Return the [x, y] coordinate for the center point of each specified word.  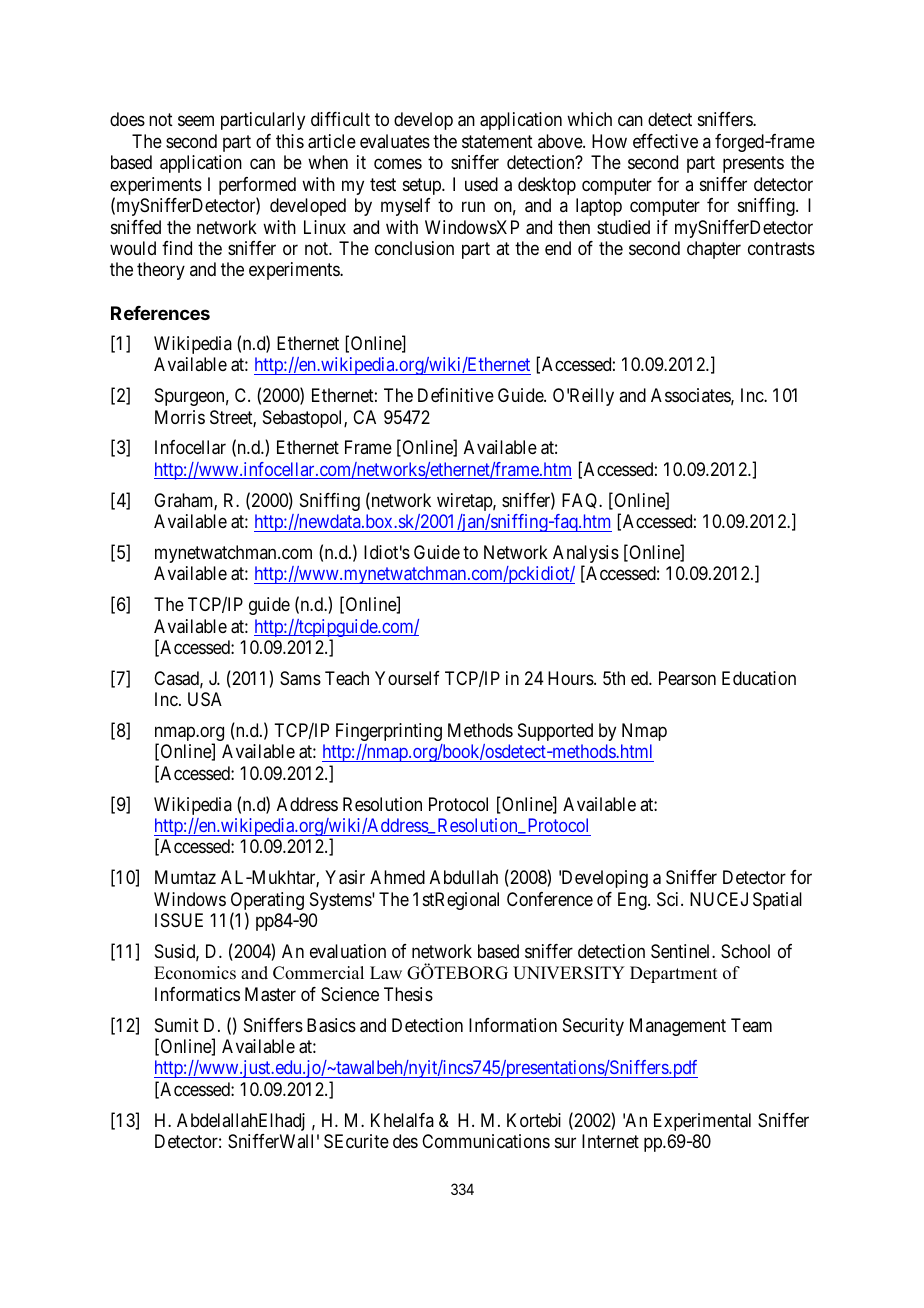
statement [497, 142]
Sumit [177, 1025]
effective [665, 141]
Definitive [456, 395]
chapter [714, 250]
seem [196, 121]
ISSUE [179, 920]
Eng [633, 901]
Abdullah [464, 877]
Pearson [687, 678]
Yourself [407, 678]
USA [205, 699]
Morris [180, 417]
